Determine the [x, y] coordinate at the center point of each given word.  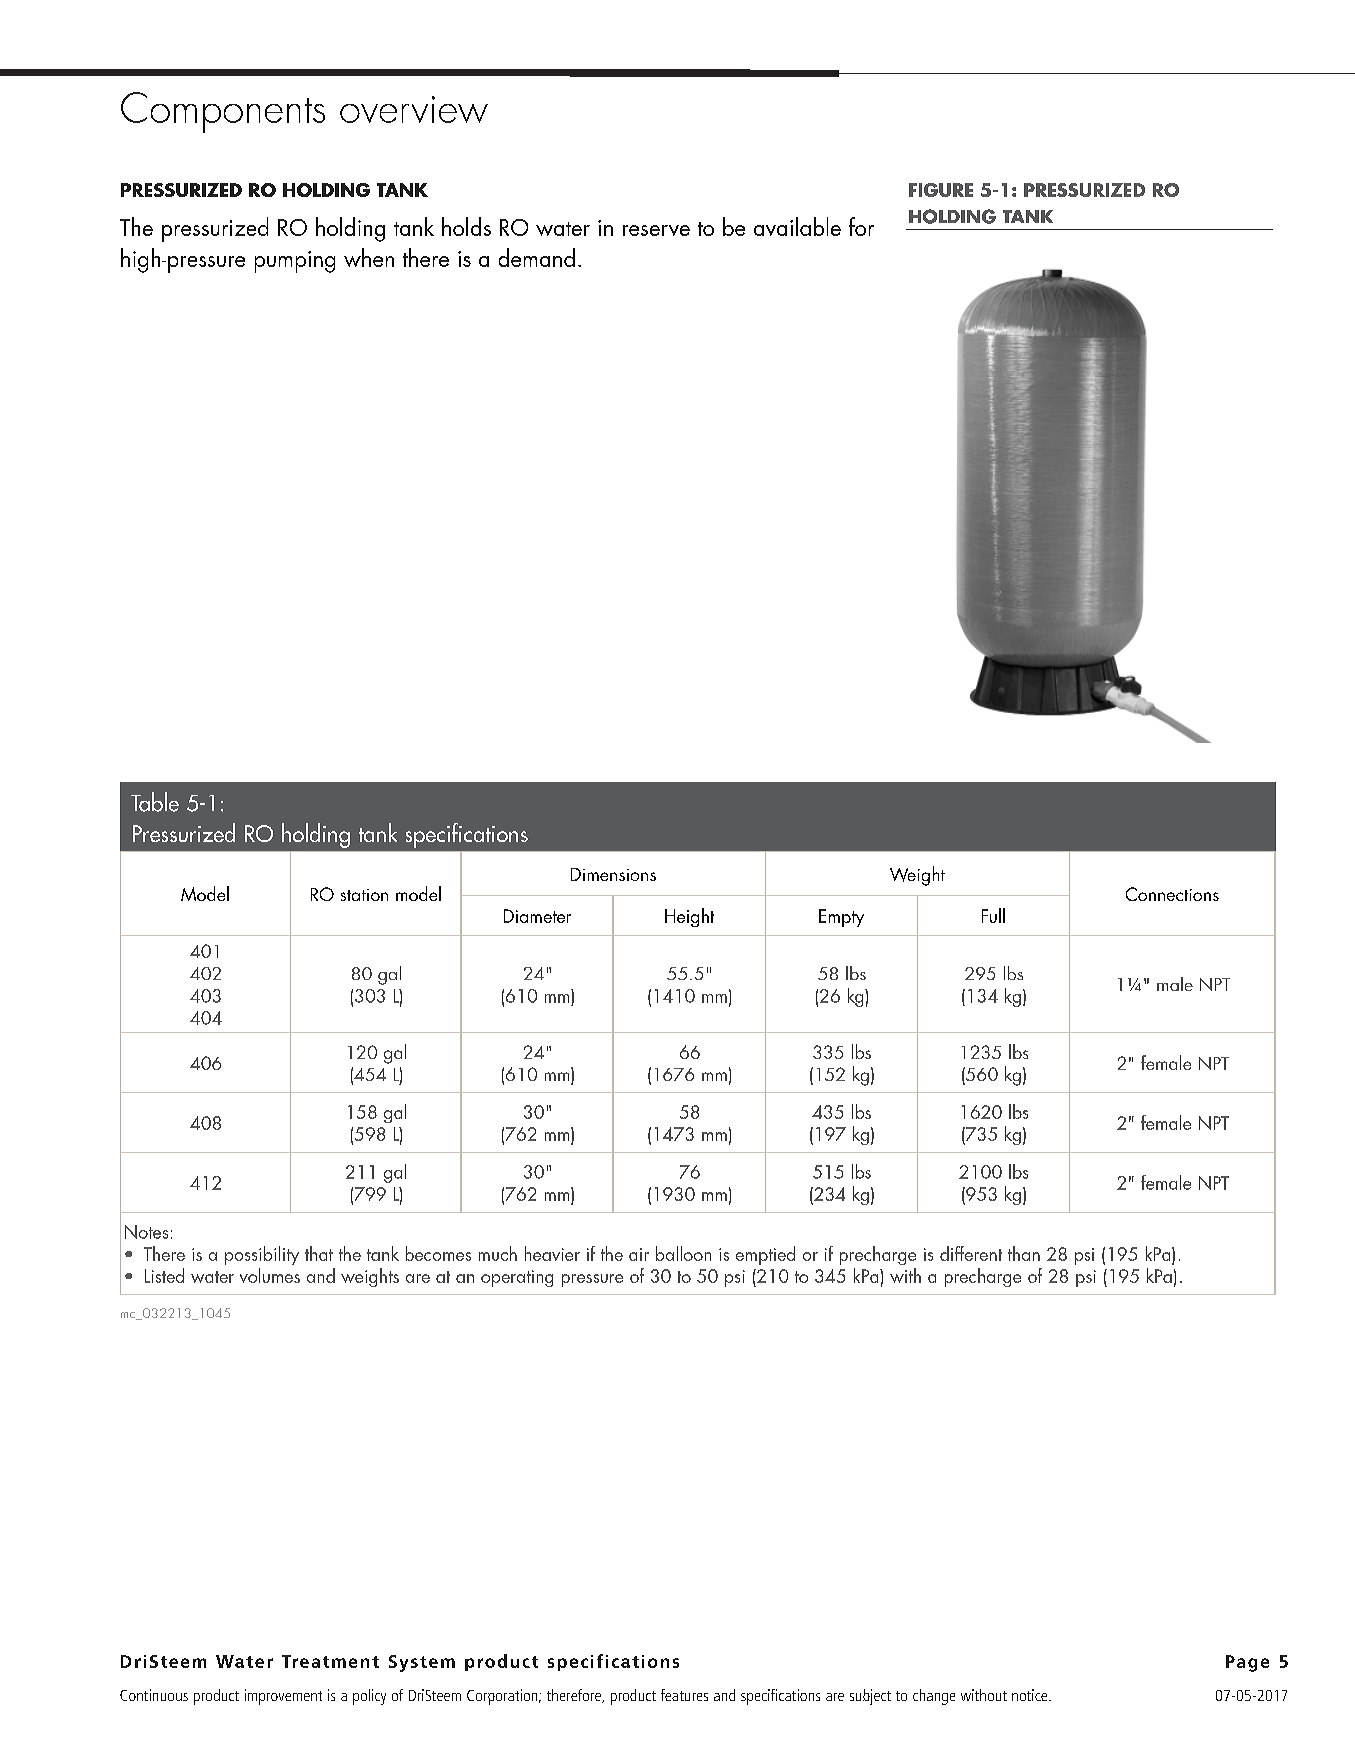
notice [1031, 1695]
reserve [656, 230]
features [684, 1695]
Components [223, 112]
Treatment [330, 1661]
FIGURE [941, 190]
